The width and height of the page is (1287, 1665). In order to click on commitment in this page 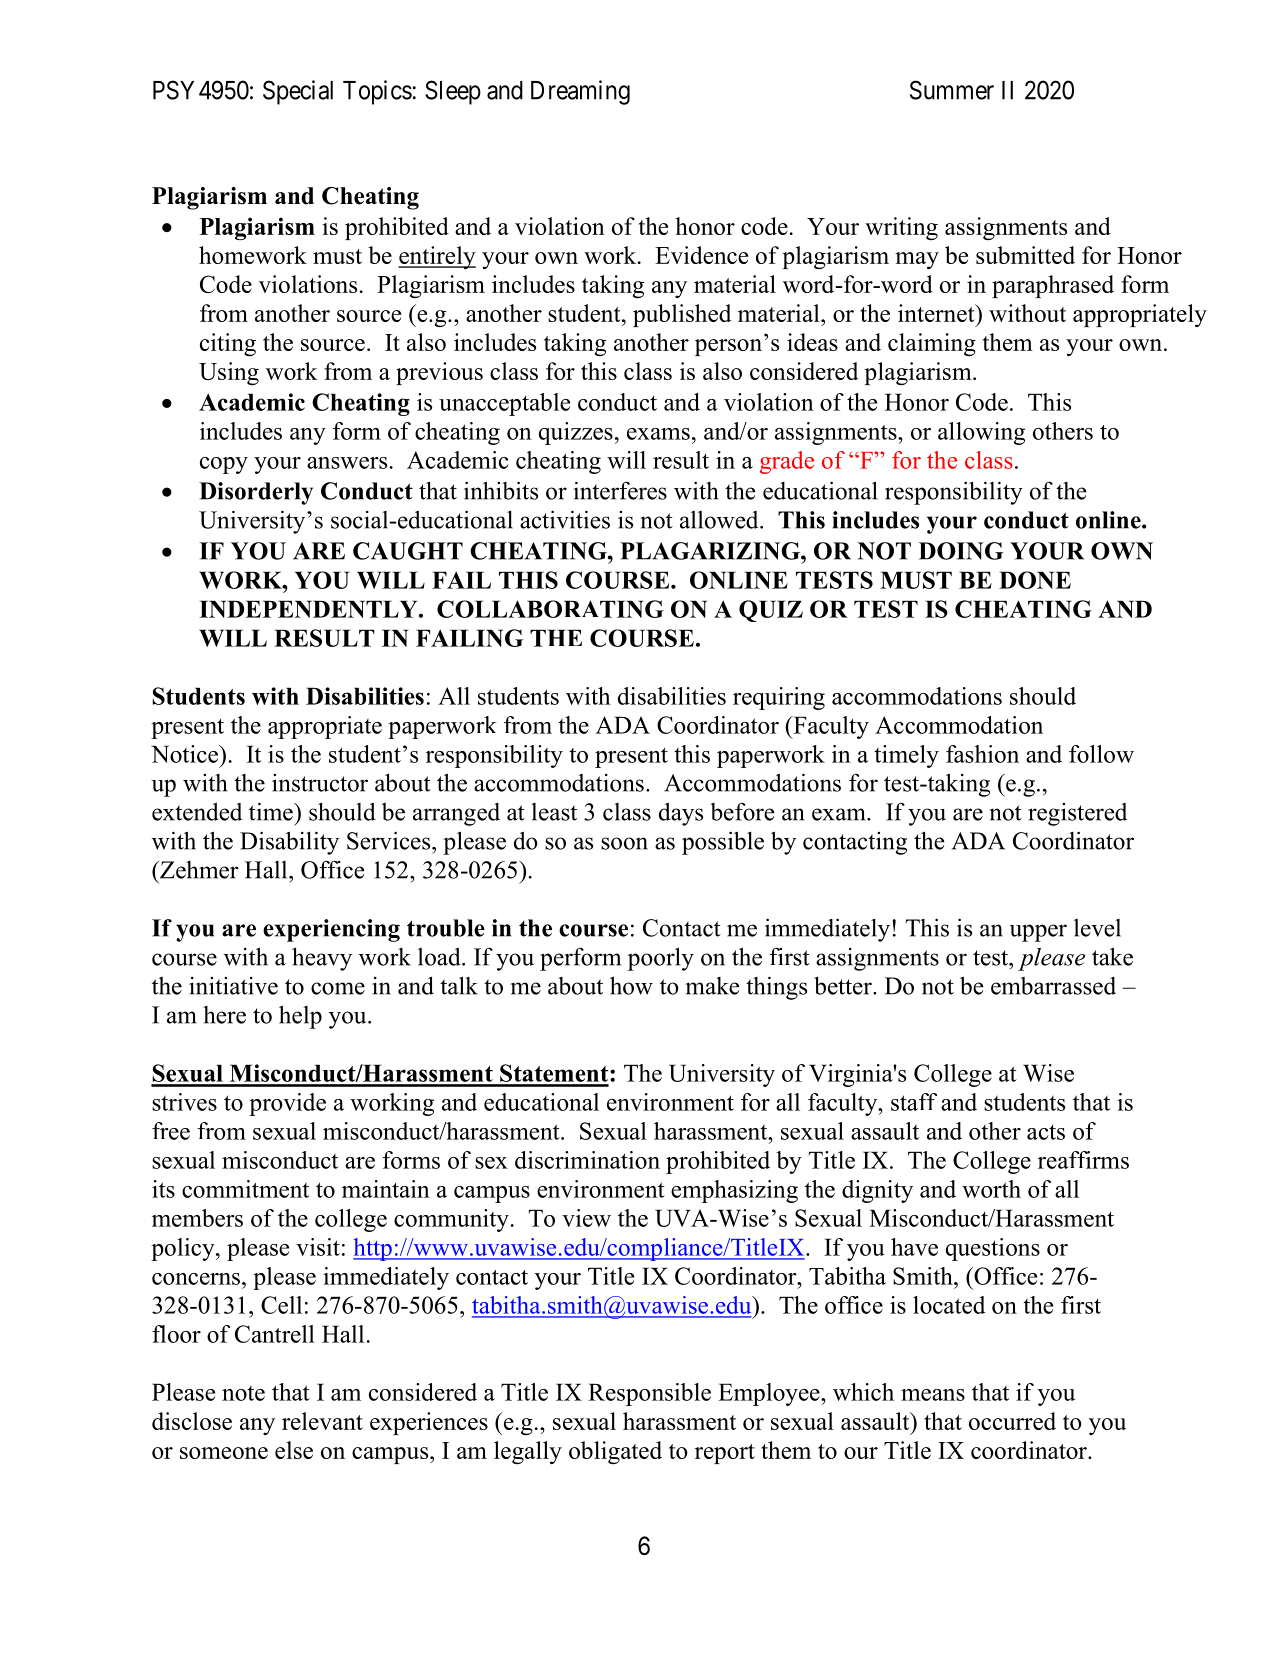, I will do `click(245, 1189)`.
